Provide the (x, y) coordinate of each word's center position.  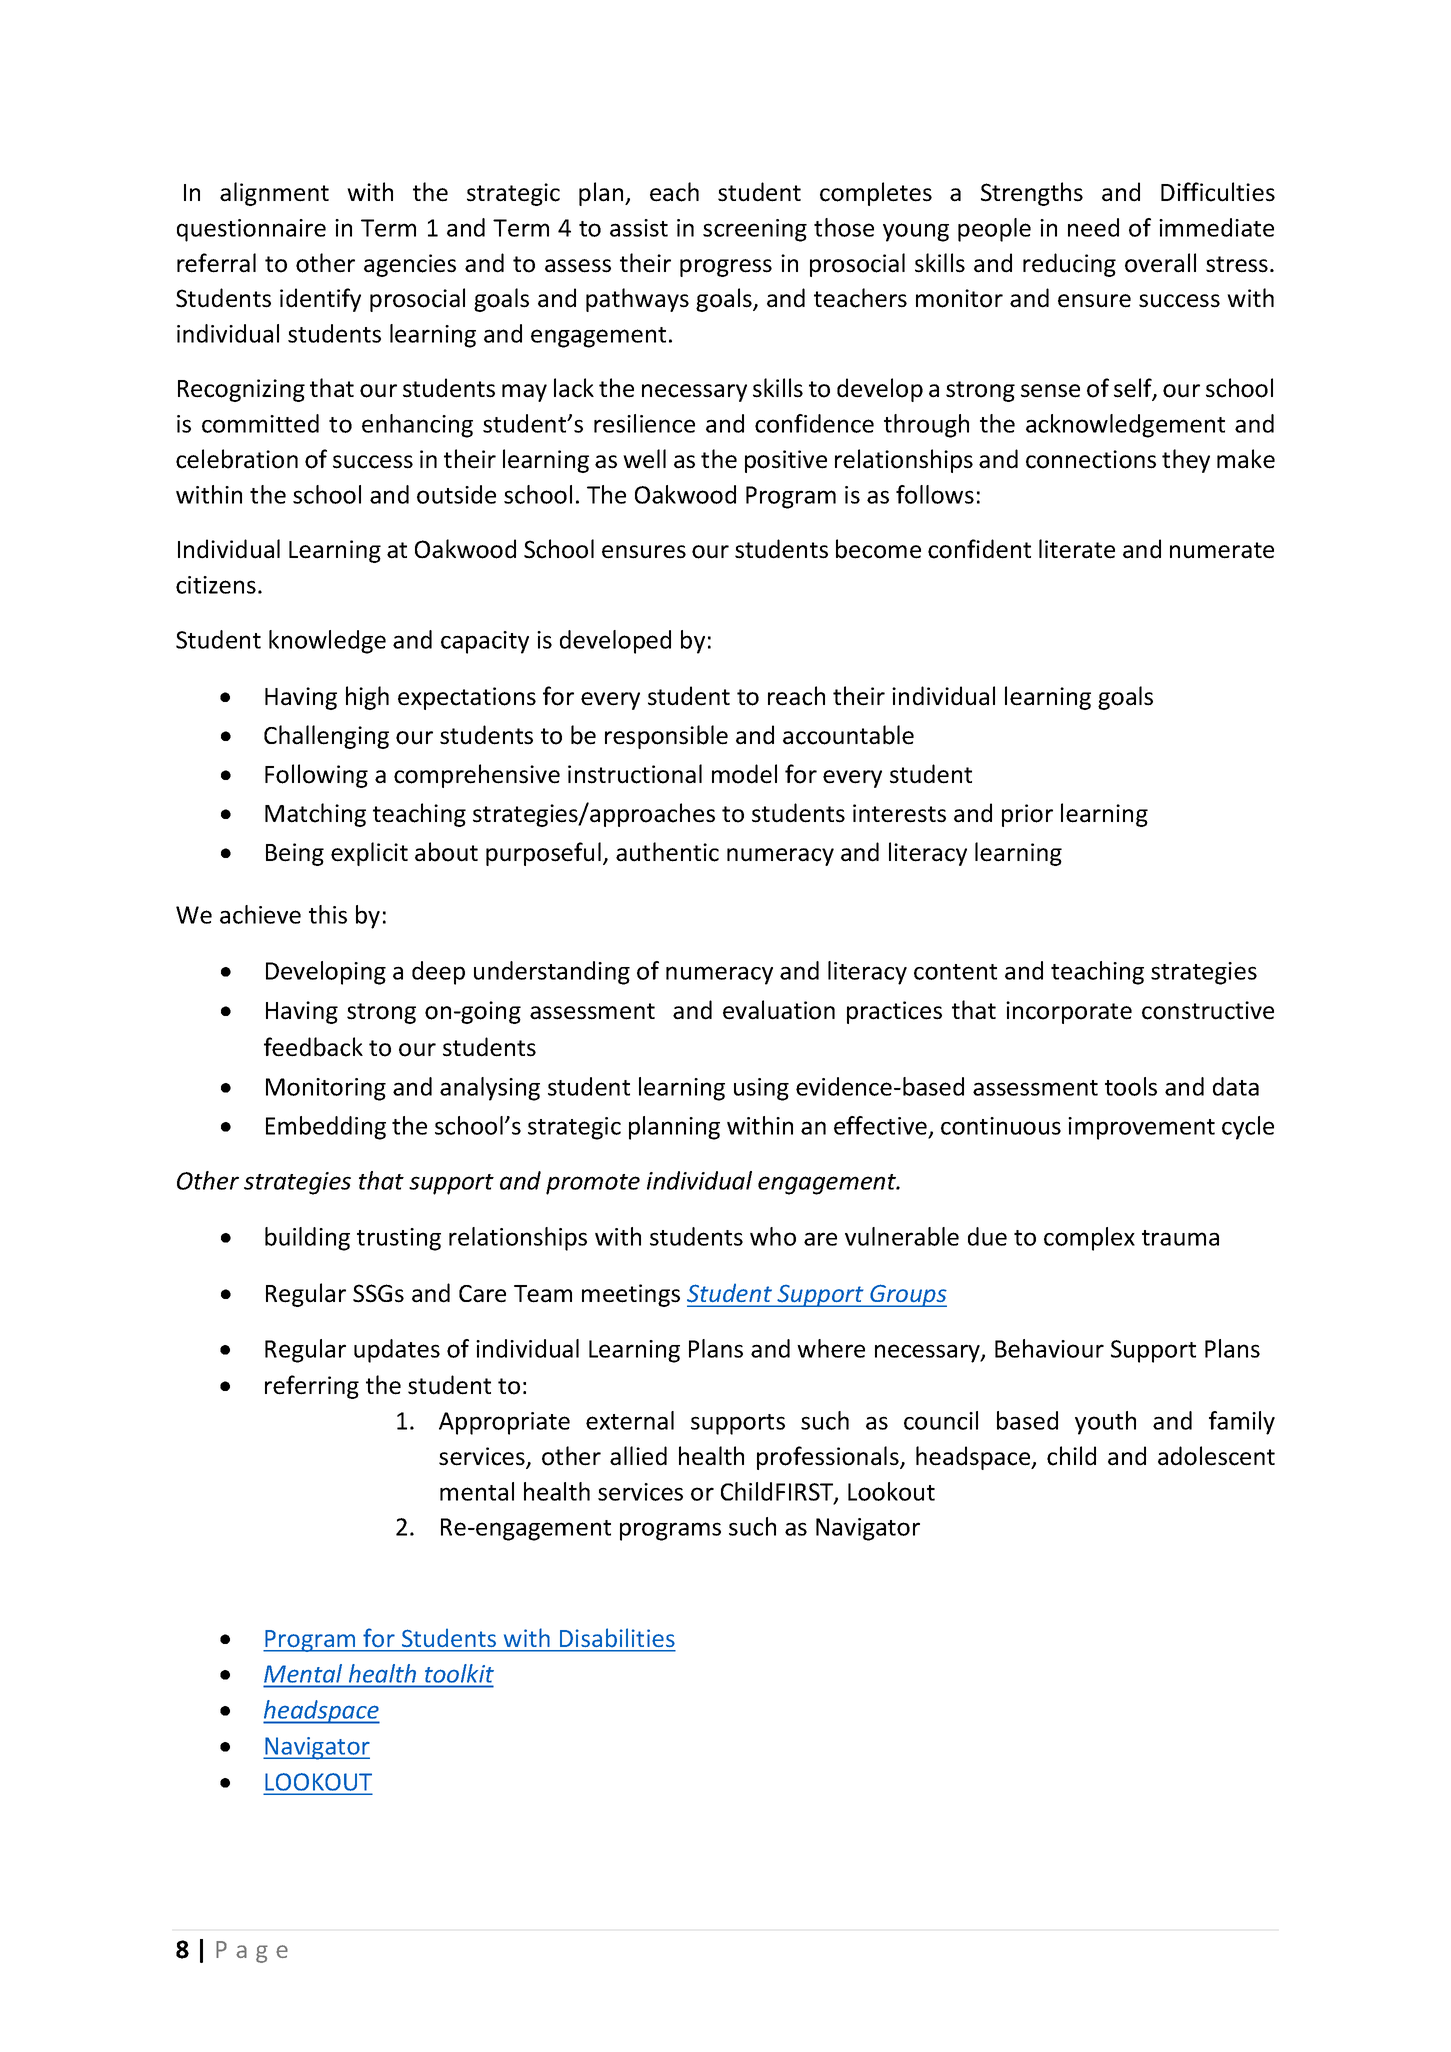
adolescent (1216, 1456)
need (1093, 227)
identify (320, 300)
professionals (829, 1458)
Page (252, 1952)
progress (726, 268)
